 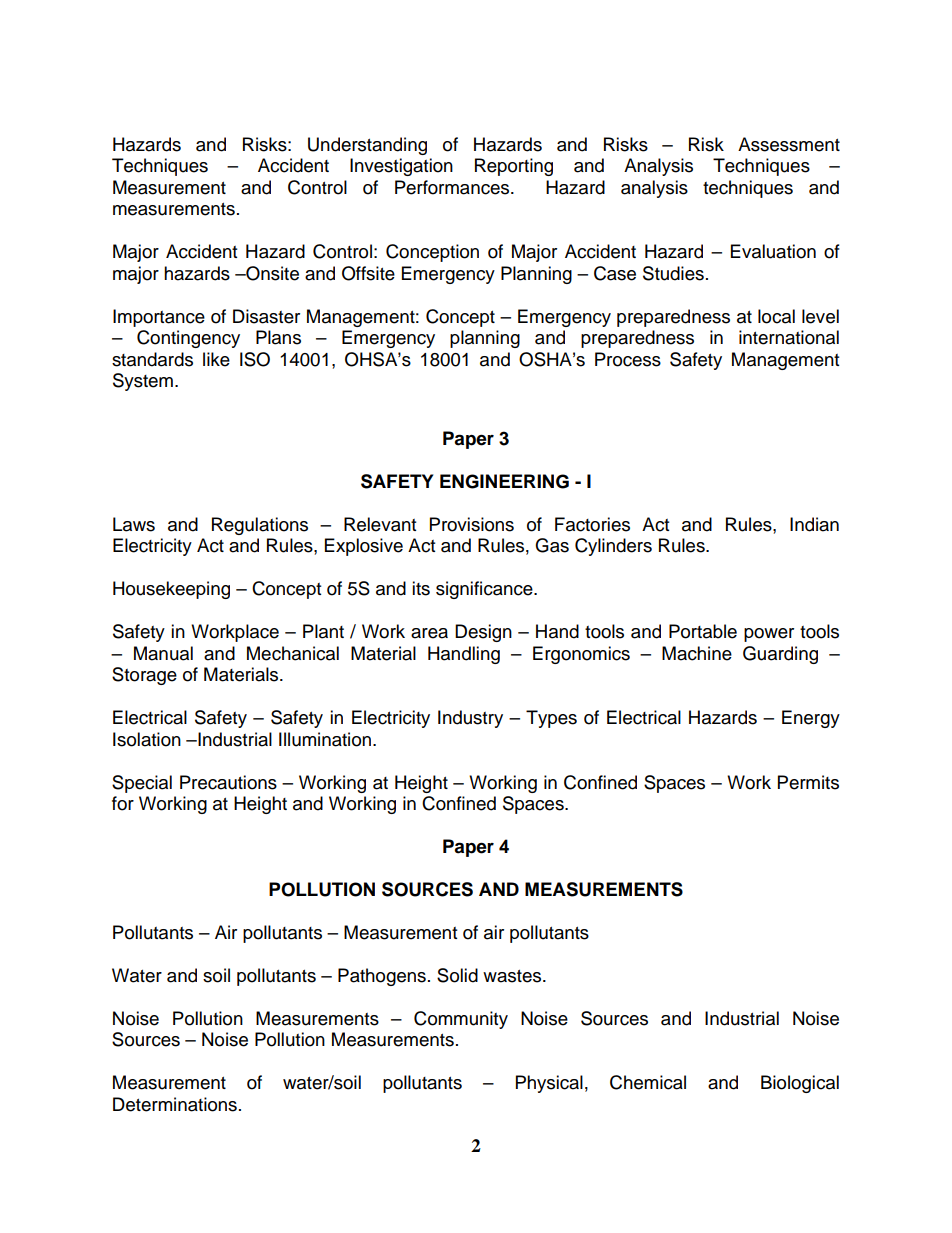 I want to click on Permits, so click(x=808, y=782).
